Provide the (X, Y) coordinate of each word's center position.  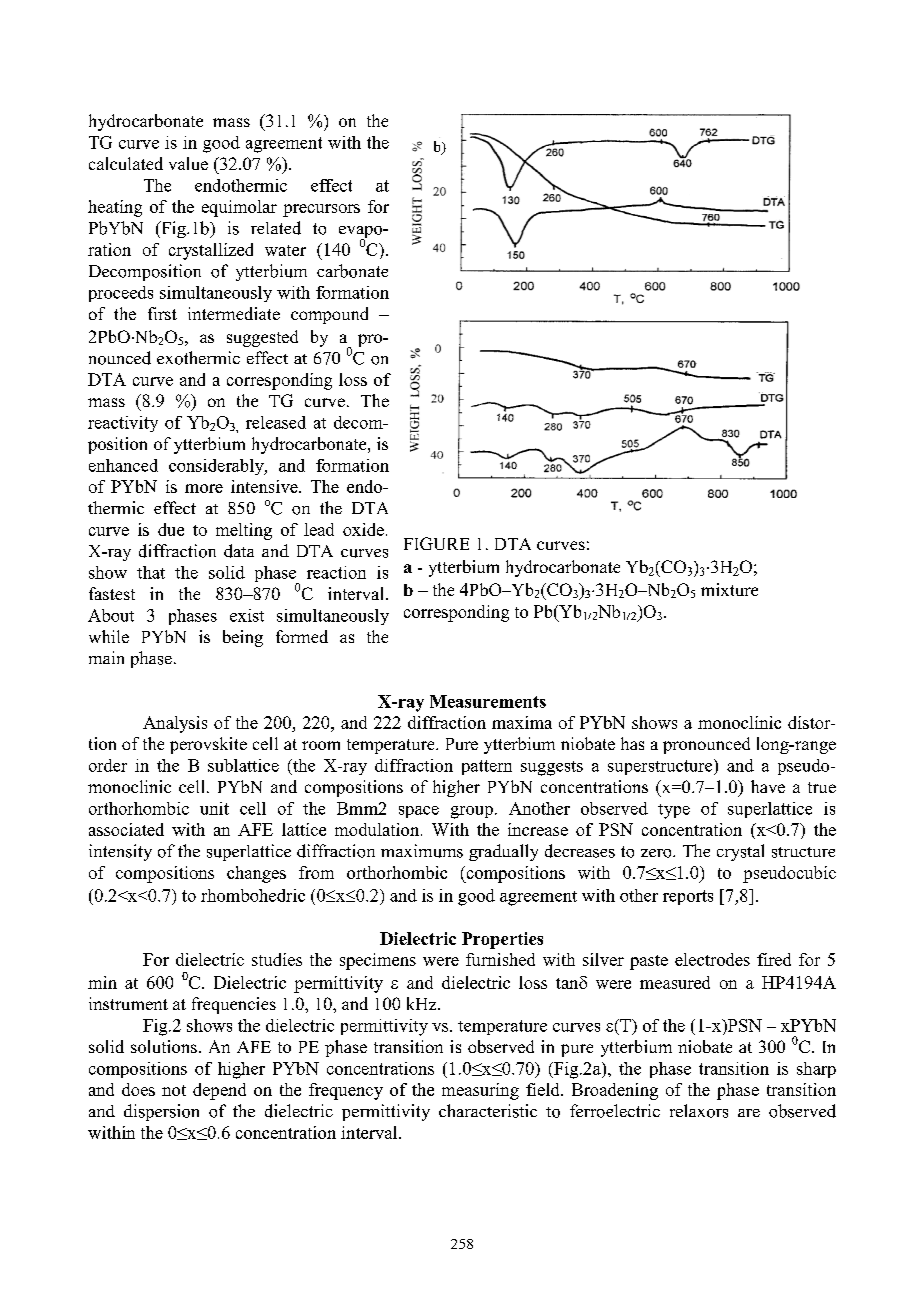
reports (688, 897)
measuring (480, 1091)
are (749, 1113)
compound (329, 315)
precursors (321, 210)
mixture (729, 589)
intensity (120, 852)
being (243, 638)
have (768, 786)
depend (219, 1091)
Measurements (488, 701)
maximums (422, 851)
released (276, 422)
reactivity (123, 424)
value (188, 163)
